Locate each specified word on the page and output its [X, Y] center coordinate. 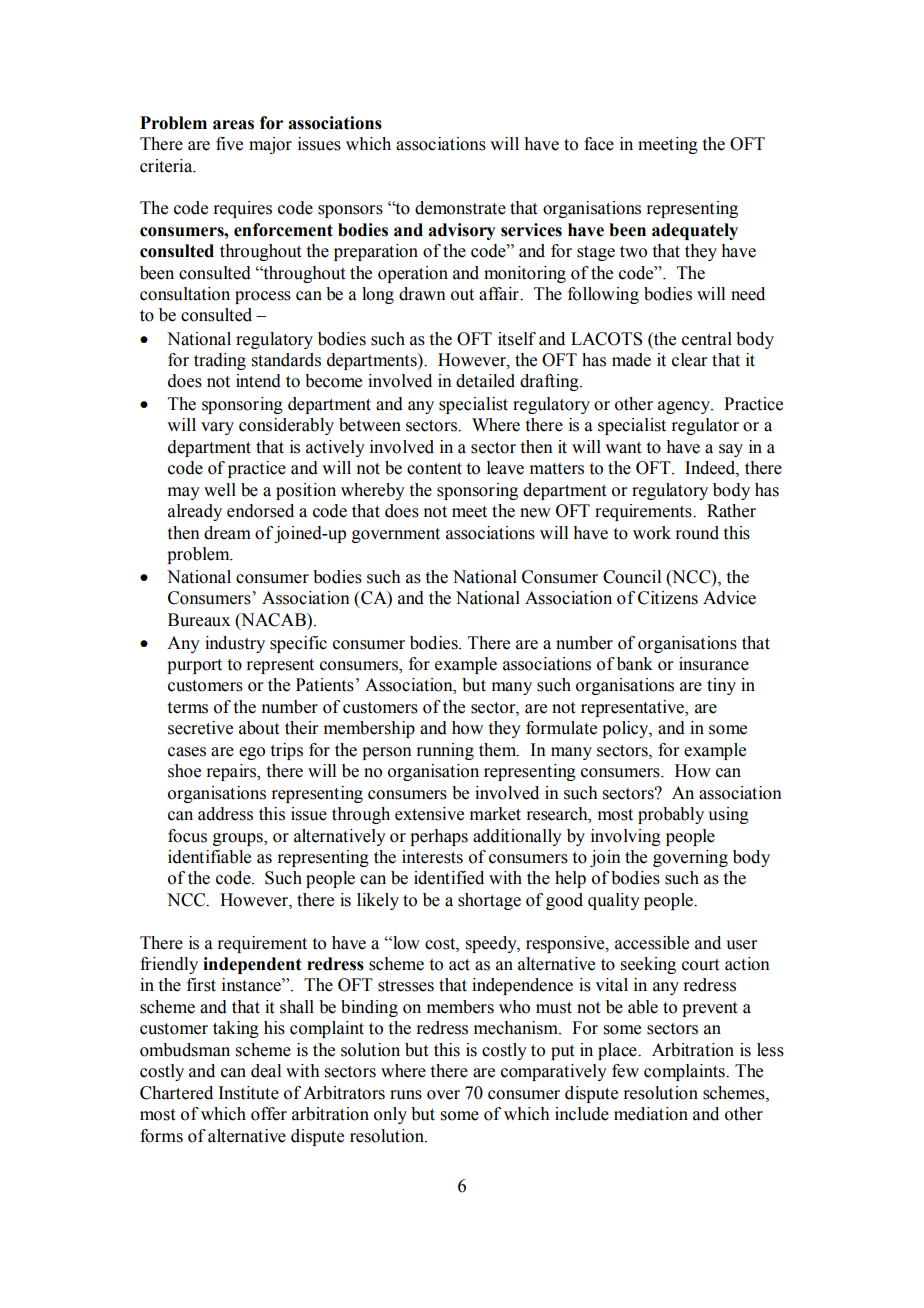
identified [449, 878]
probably [671, 815]
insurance [714, 664]
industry [235, 644]
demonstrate [460, 208]
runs [406, 1095]
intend [258, 381]
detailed [485, 381]
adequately [695, 231]
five [229, 144]
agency [685, 407]
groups [239, 839]
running [445, 751]
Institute [248, 1093]
